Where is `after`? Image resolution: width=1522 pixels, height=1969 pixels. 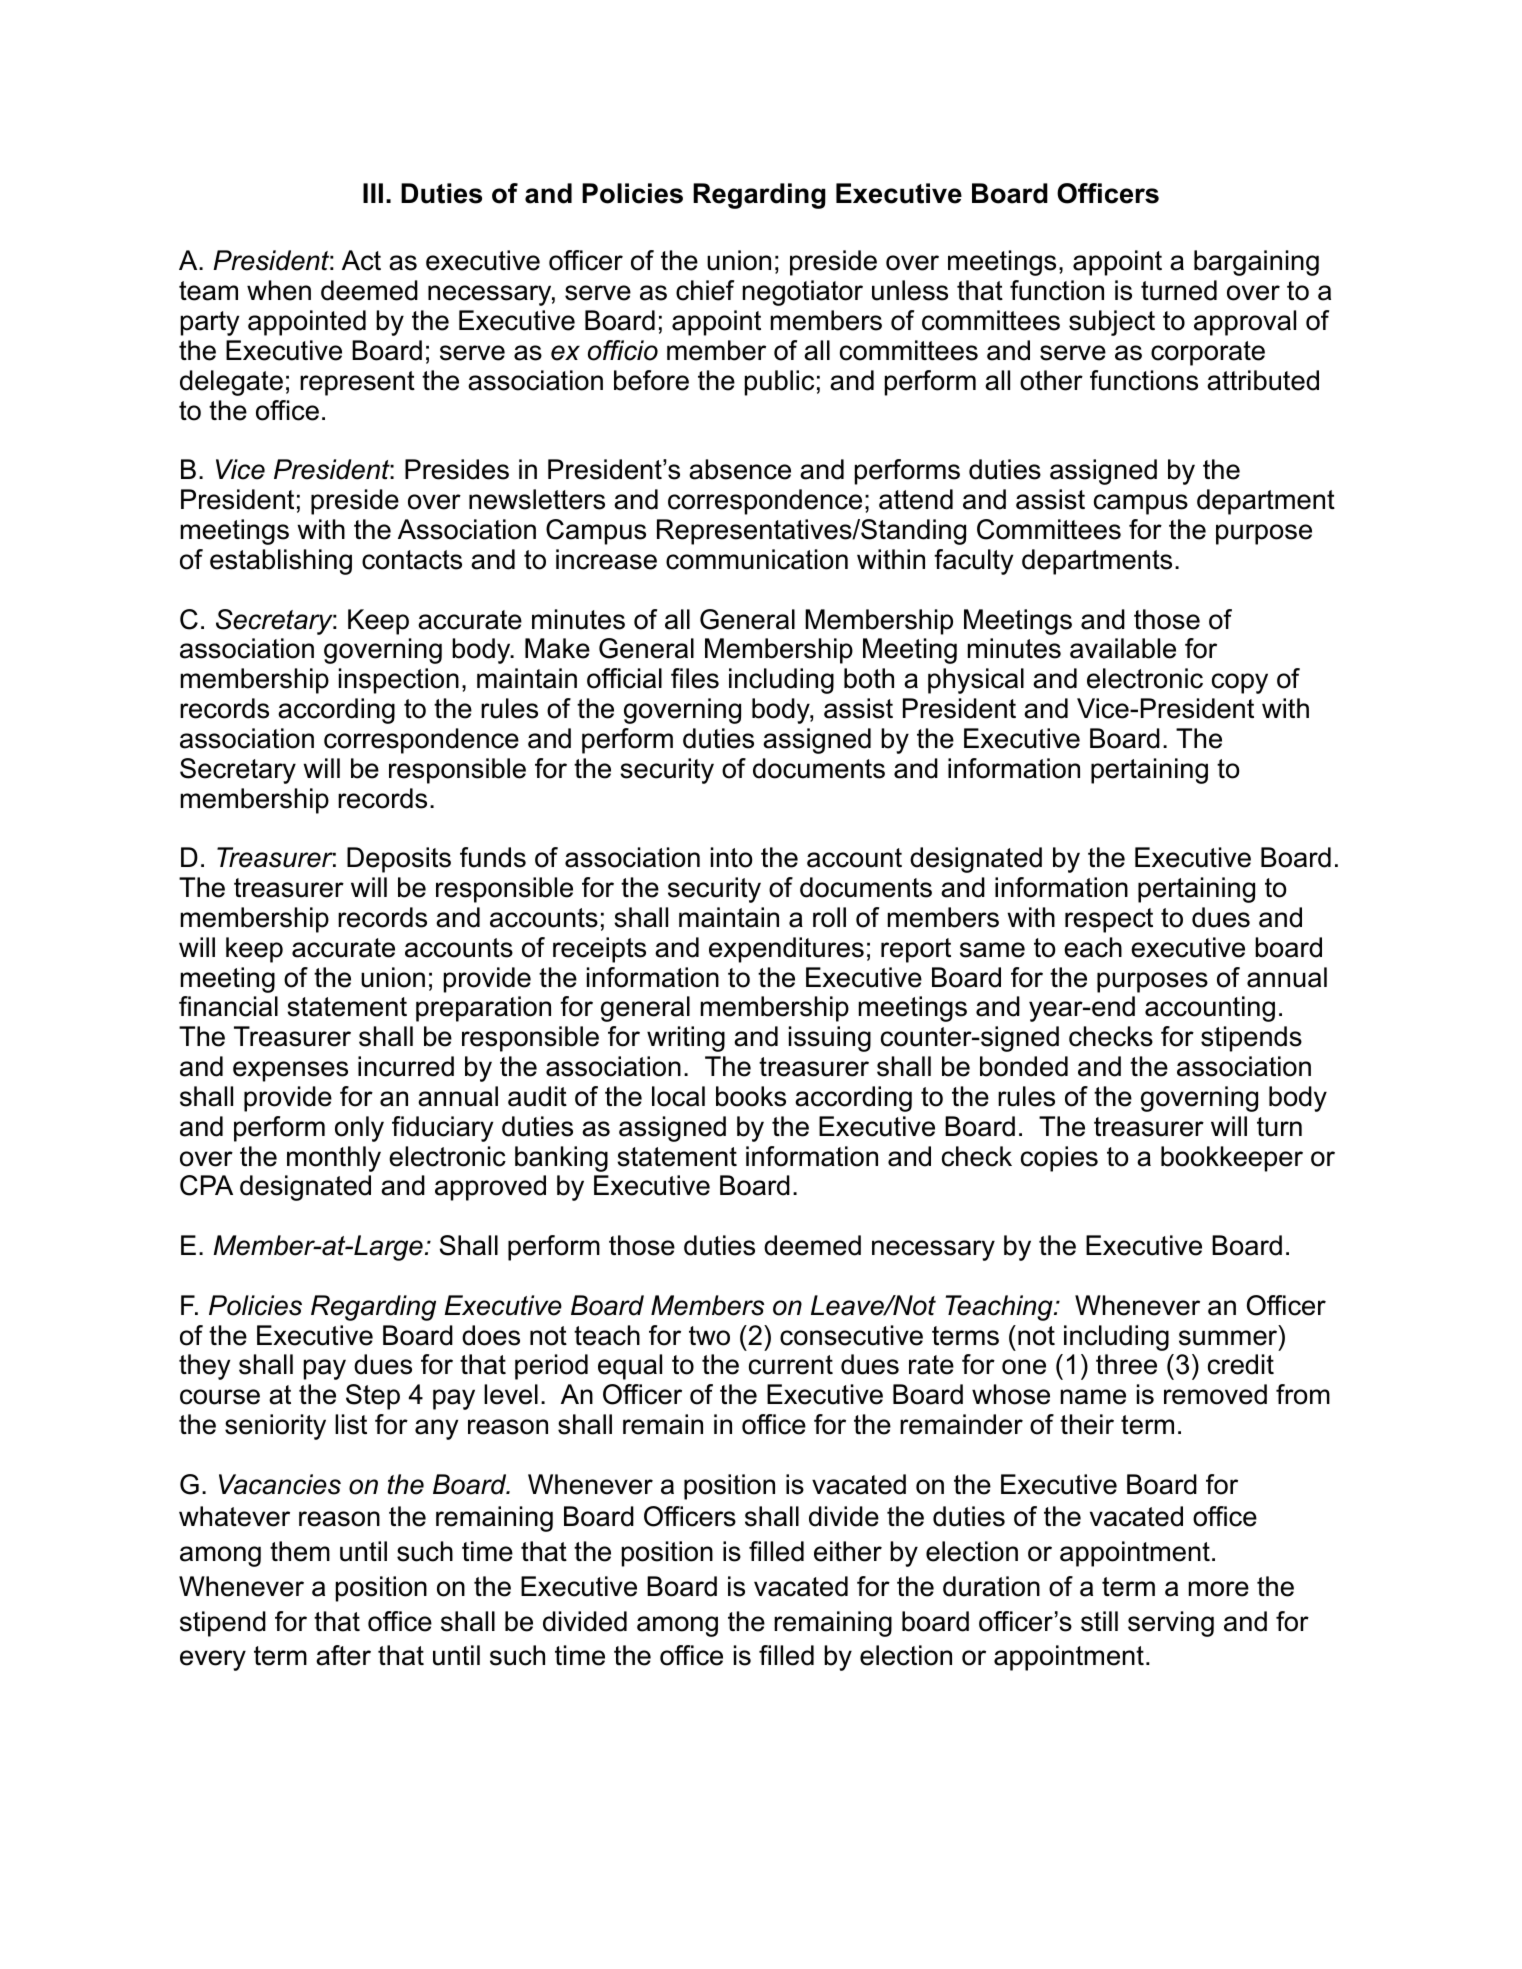 after is located at coordinates (343, 1655).
